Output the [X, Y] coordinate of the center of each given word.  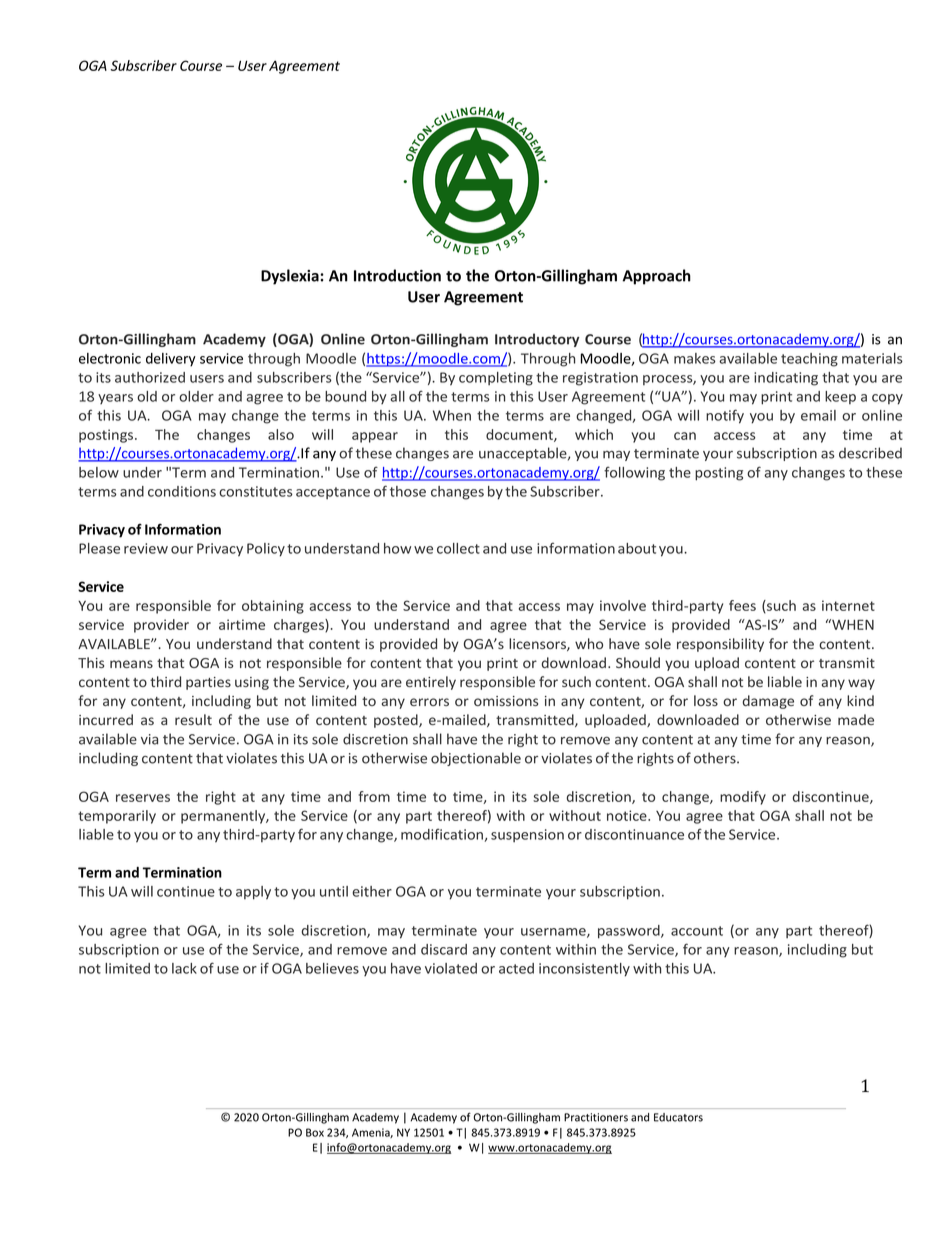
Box [315, 1132]
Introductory [537, 340]
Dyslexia [291, 277]
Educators [678, 1117]
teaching [809, 360]
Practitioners [596, 1117]
